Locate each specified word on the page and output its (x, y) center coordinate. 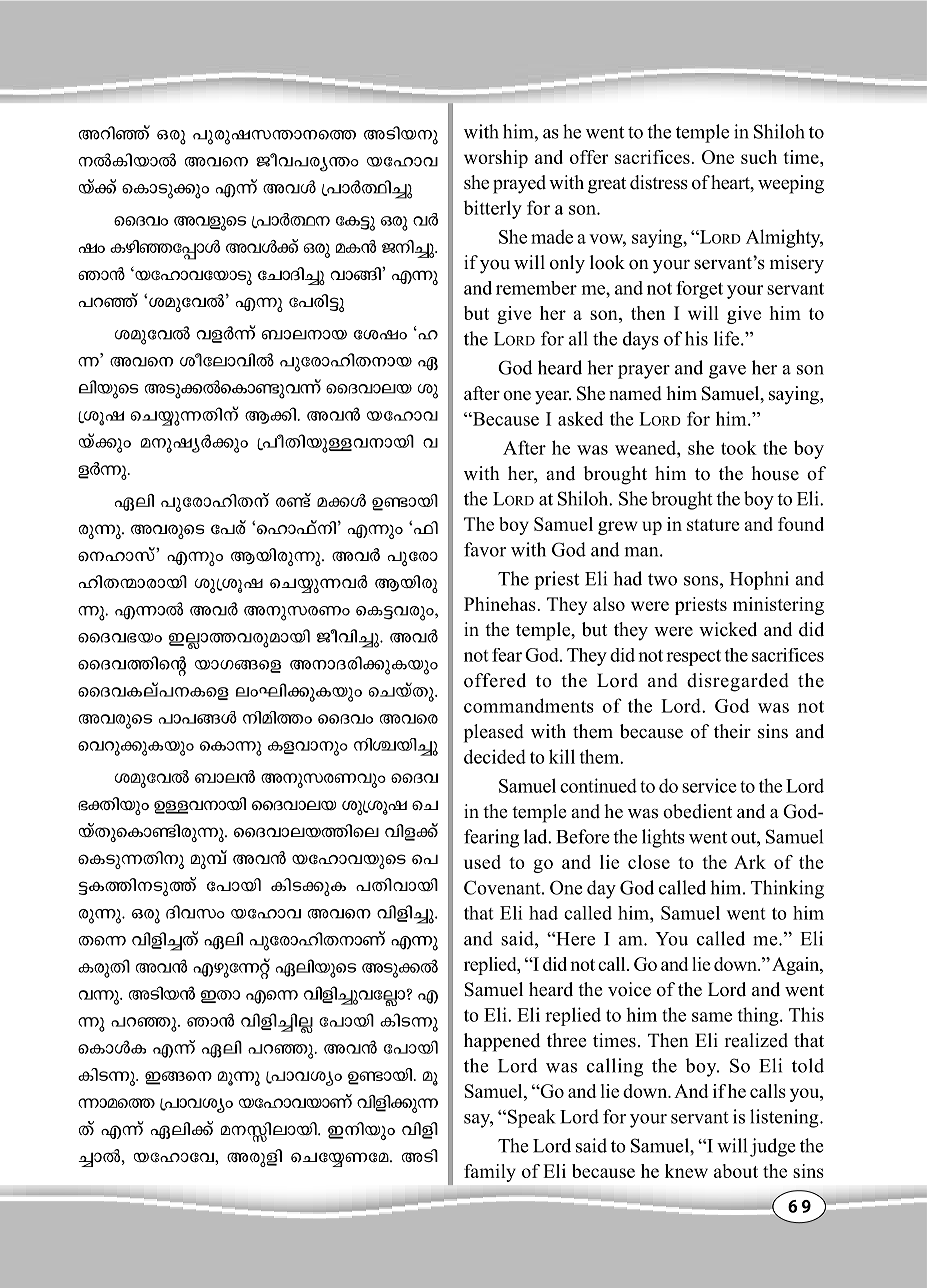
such (759, 157)
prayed (519, 184)
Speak (532, 1118)
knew (686, 1171)
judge (772, 1147)
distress (659, 182)
